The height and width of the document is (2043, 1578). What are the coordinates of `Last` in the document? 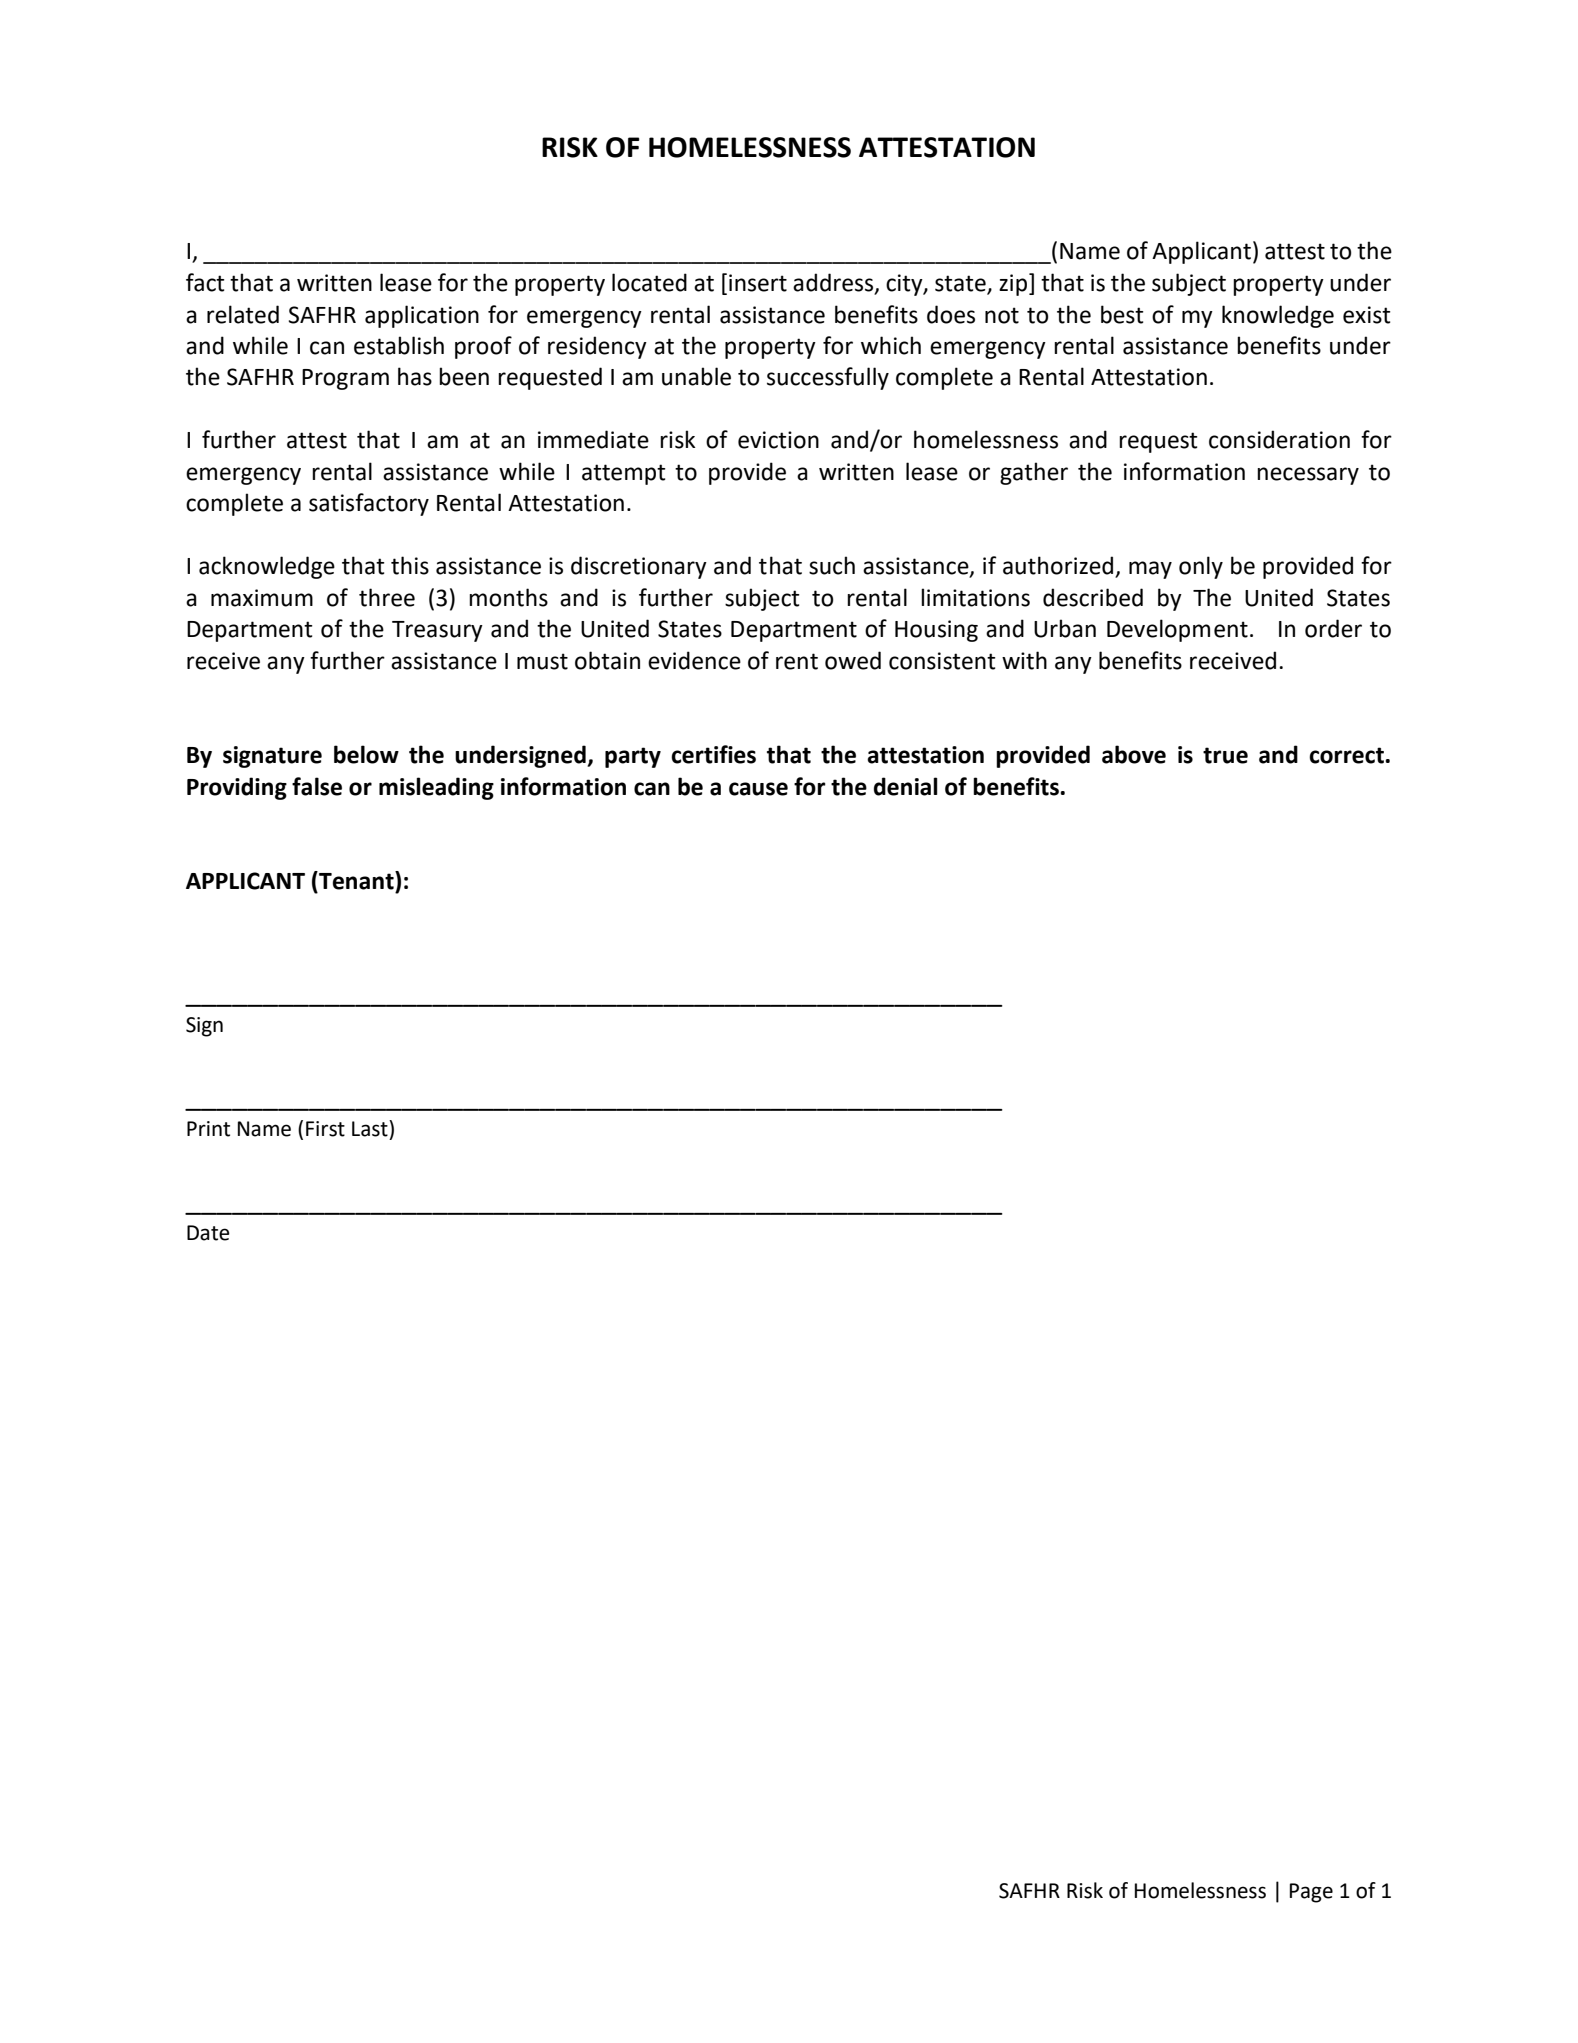 It's located at (371, 1128).
